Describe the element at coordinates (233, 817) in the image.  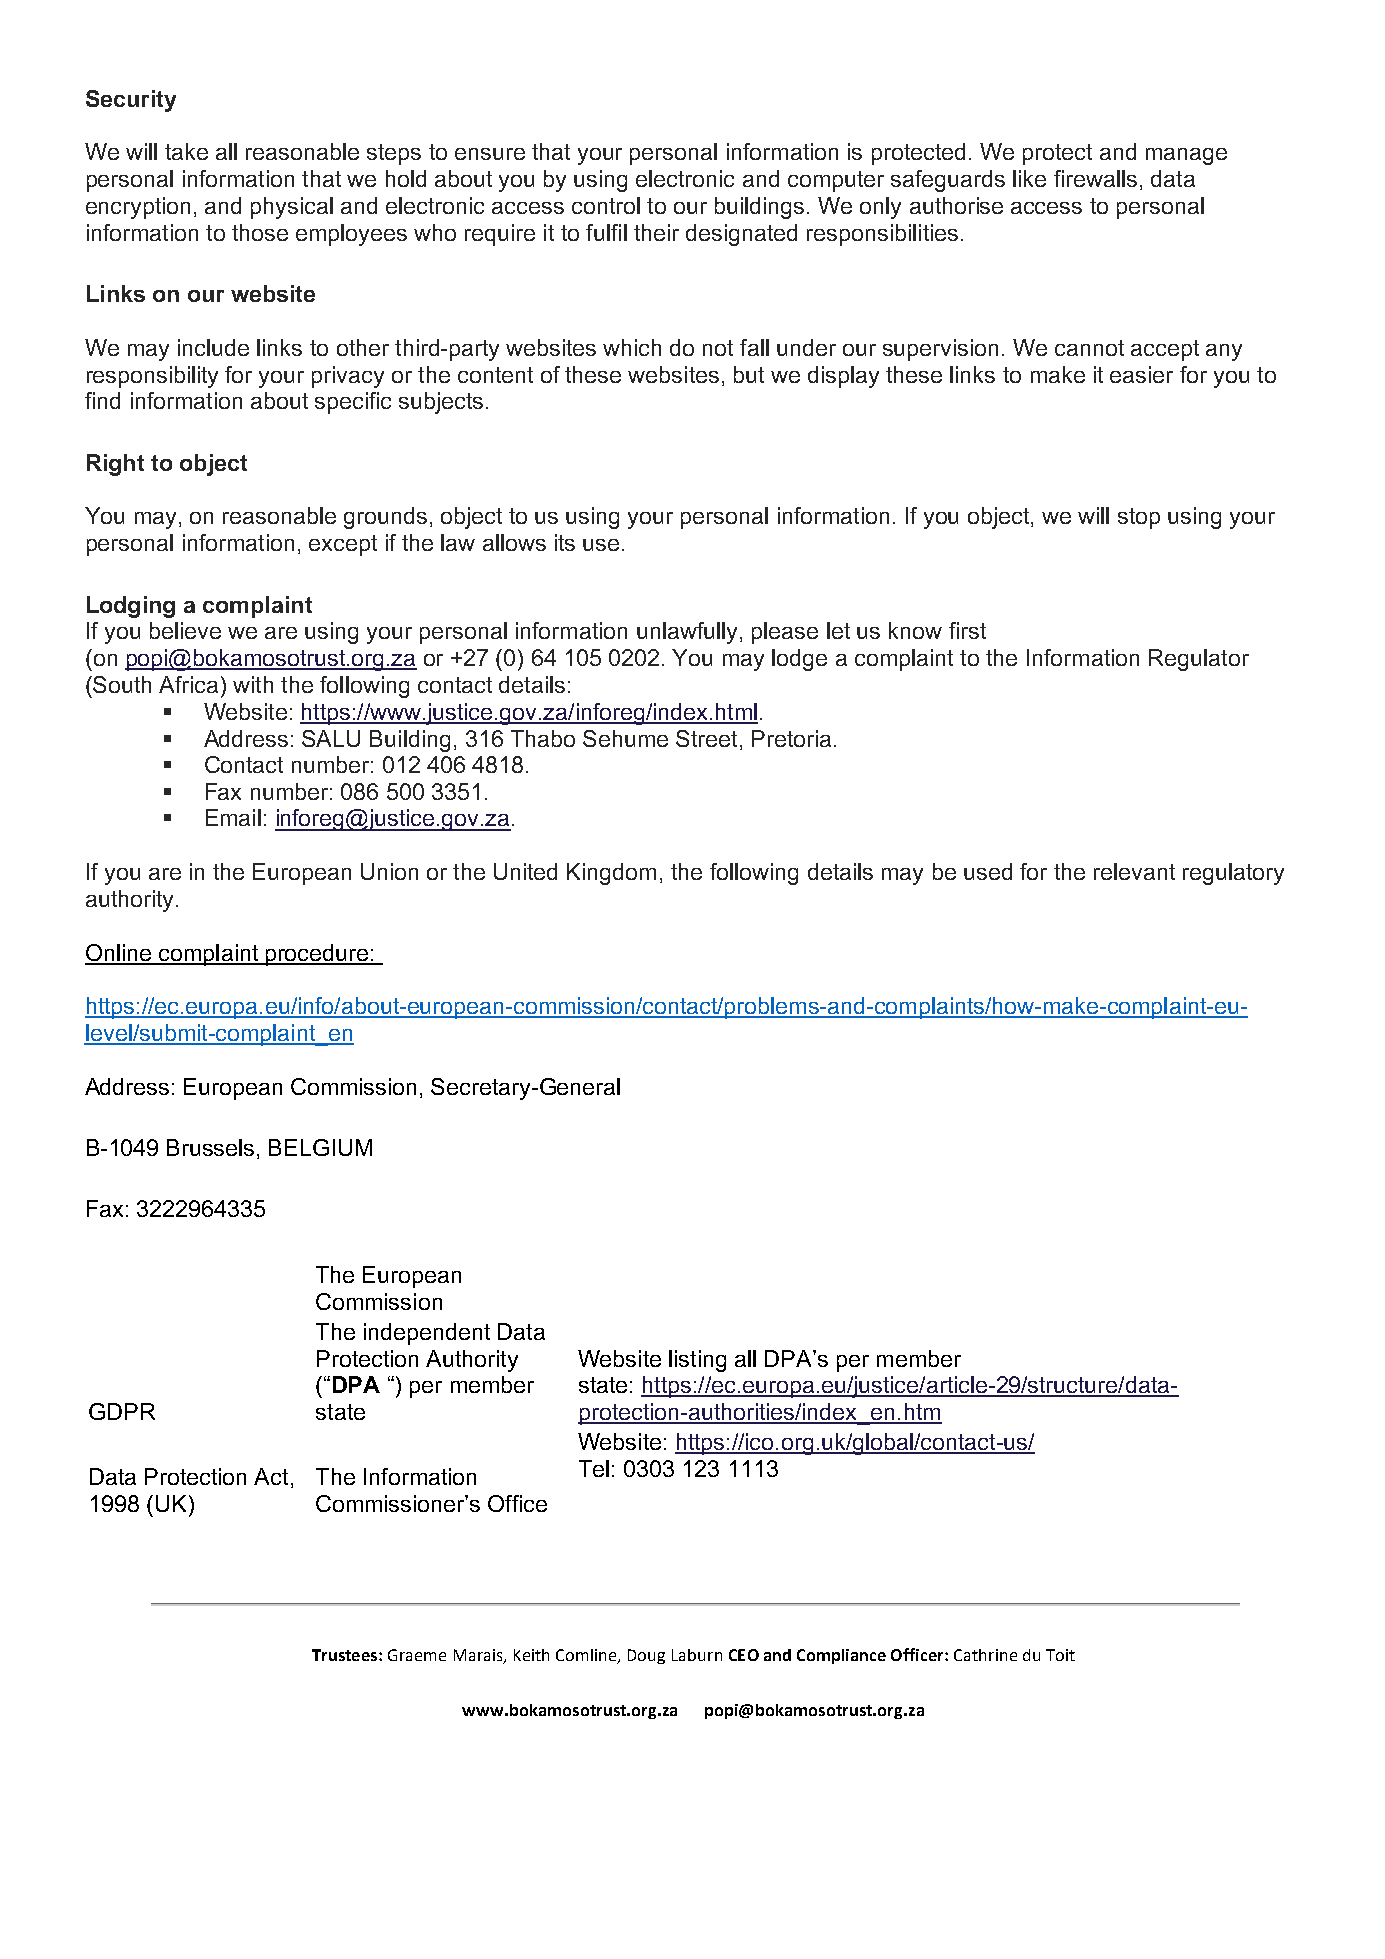
I see `Email` at that location.
